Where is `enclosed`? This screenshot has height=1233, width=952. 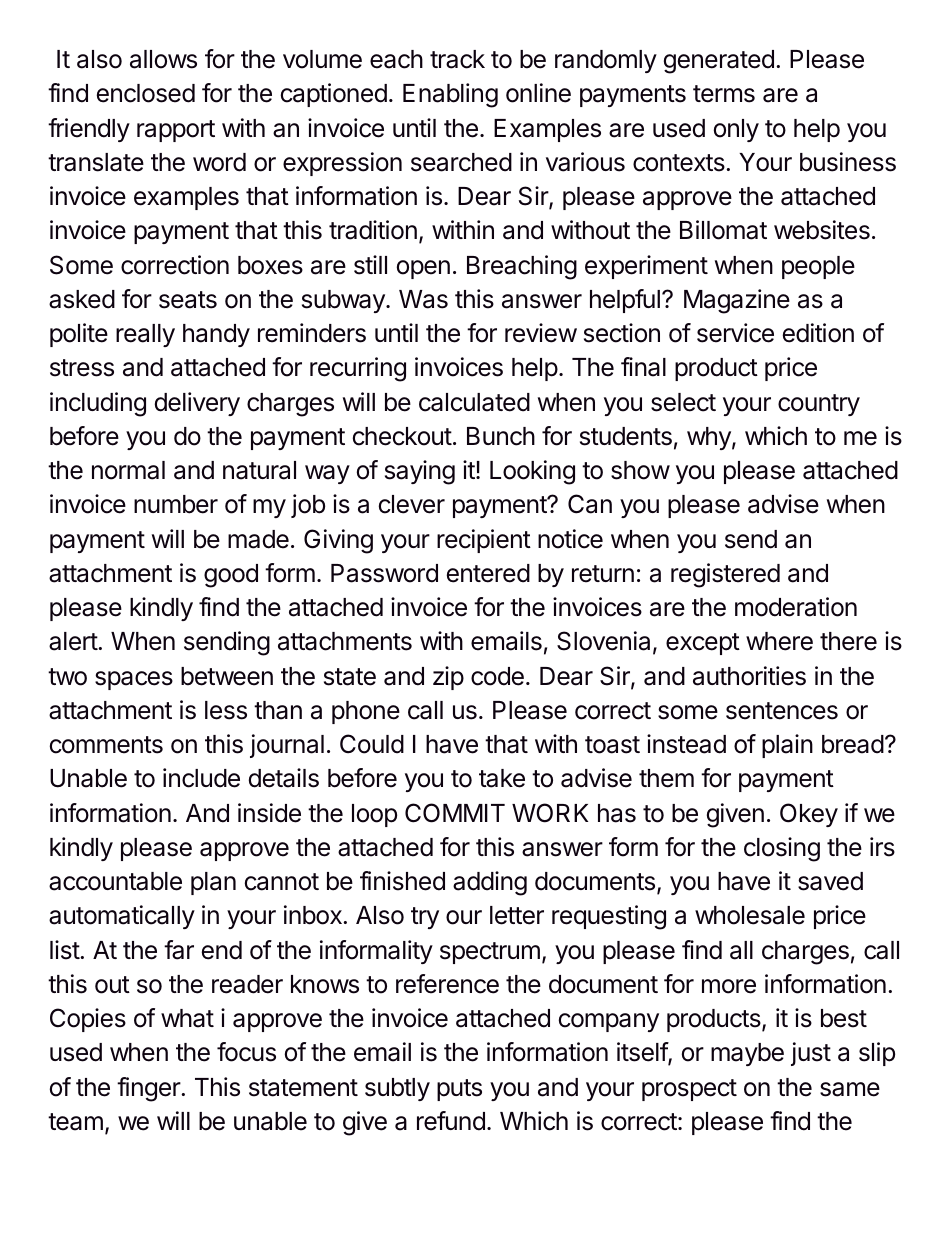 enclosed is located at coordinates (146, 93).
